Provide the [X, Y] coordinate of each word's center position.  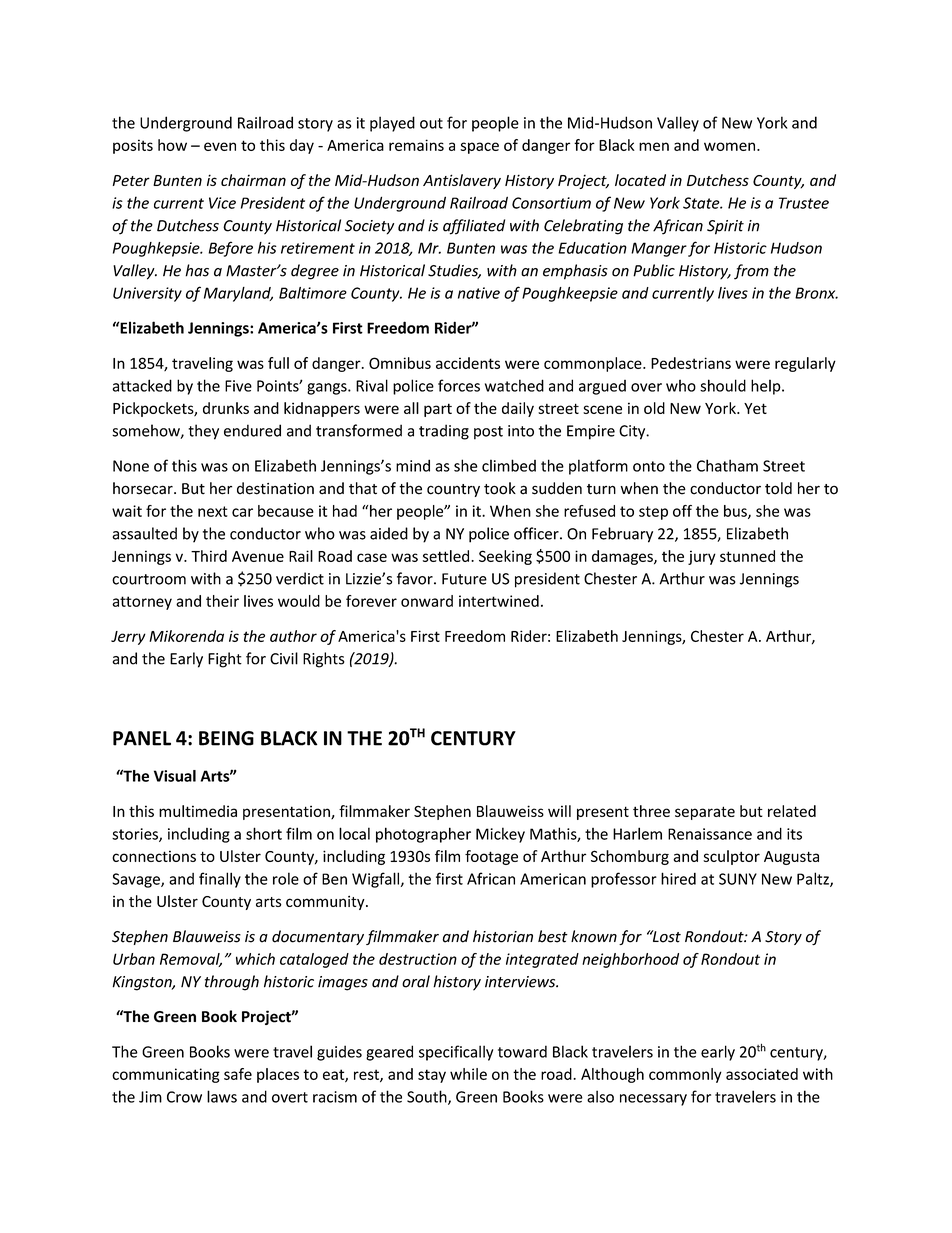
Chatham [727, 465]
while [468, 1074]
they [203, 432]
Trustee [804, 203]
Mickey [500, 835]
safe [238, 1074]
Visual [175, 776]
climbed [509, 465]
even [220, 146]
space [479, 148]
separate [705, 813]
